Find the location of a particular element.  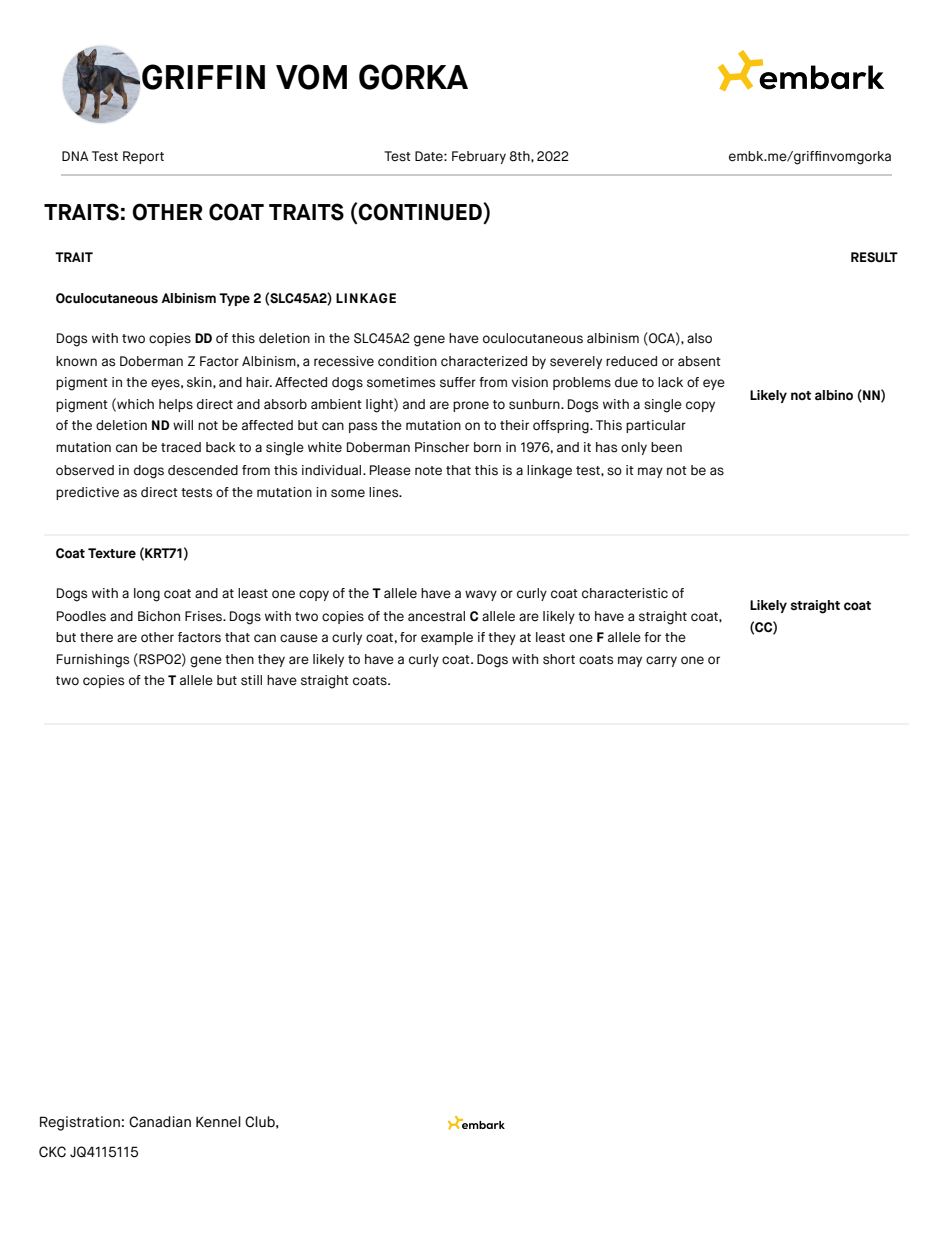

Report is located at coordinates (143, 157).
